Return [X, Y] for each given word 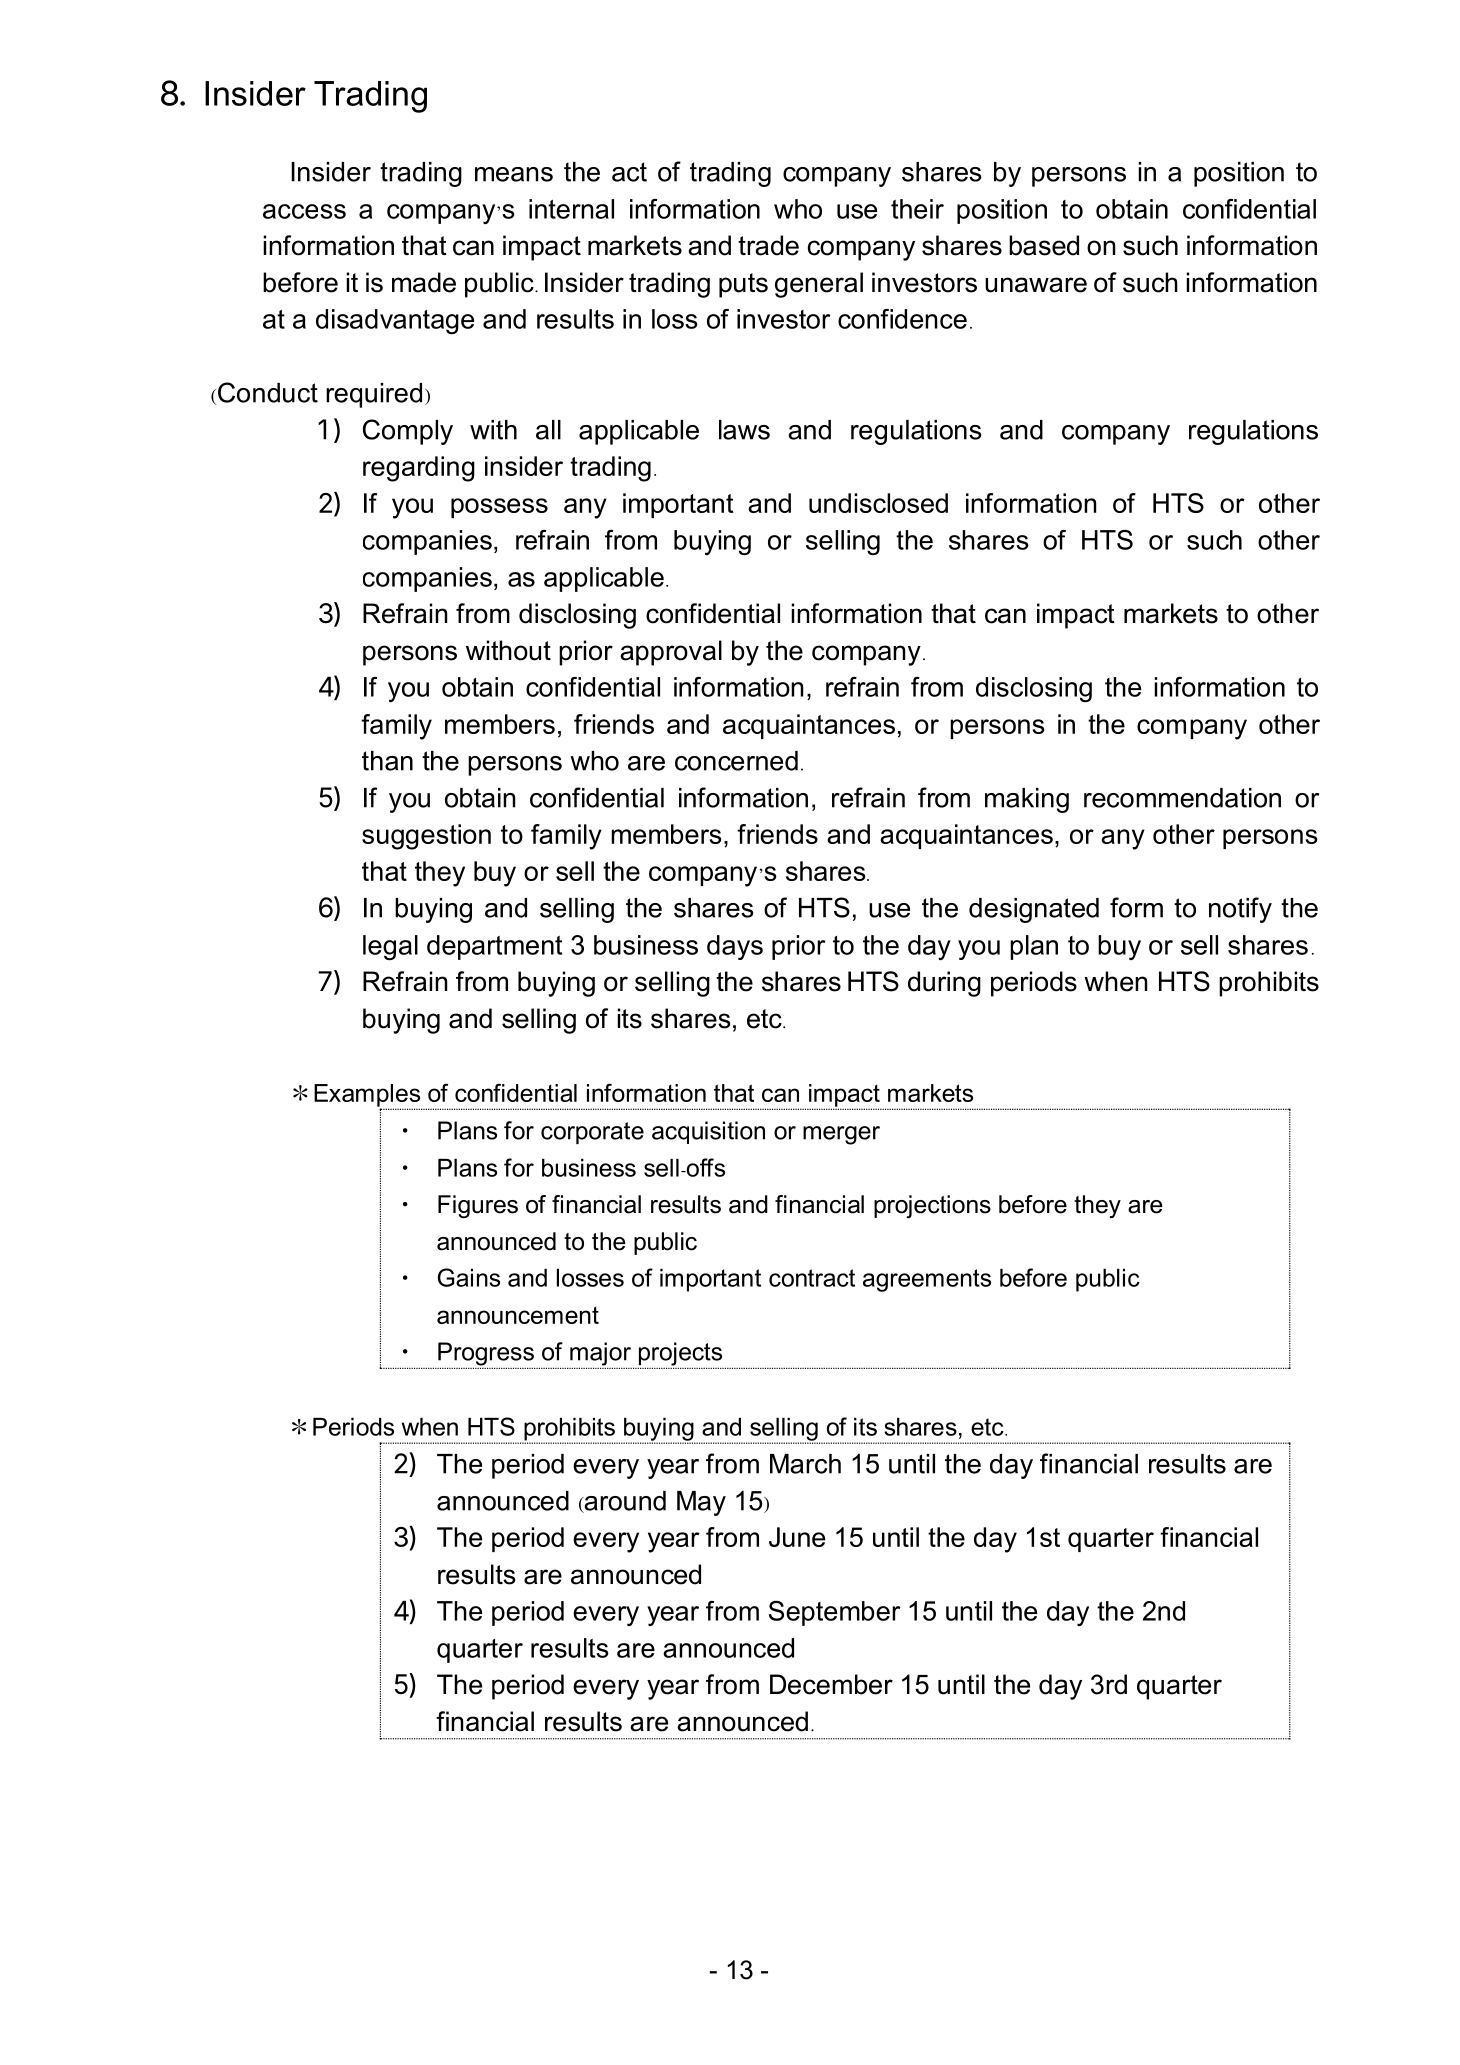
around [624, 1502]
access [304, 211]
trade [768, 245]
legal [390, 947]
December [831, 1684]
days [735, 947]
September [834, 1613]
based [1044, 245]
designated [1034, 910]
